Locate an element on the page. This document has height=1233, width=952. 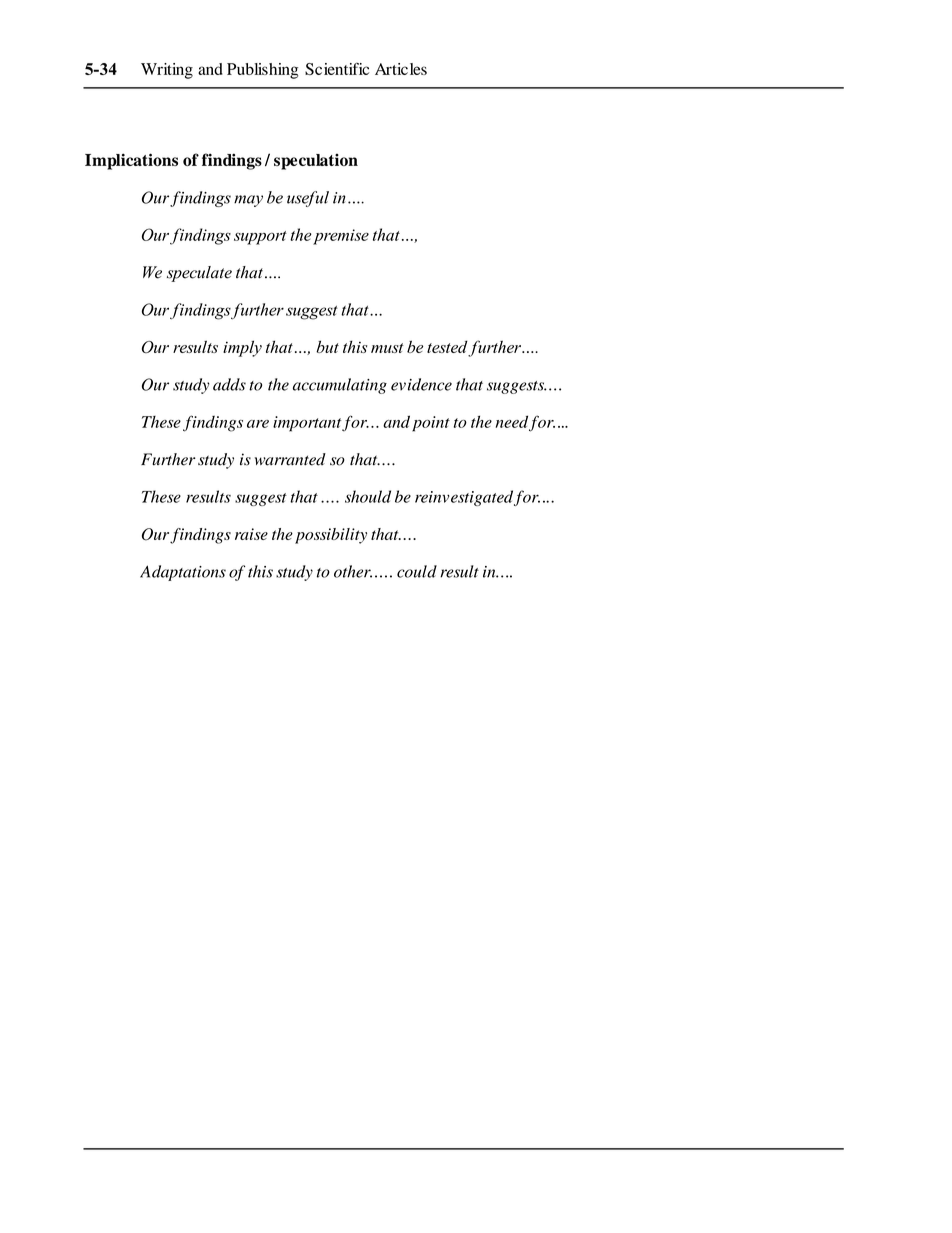
point is located at coordinates (431, 424).
